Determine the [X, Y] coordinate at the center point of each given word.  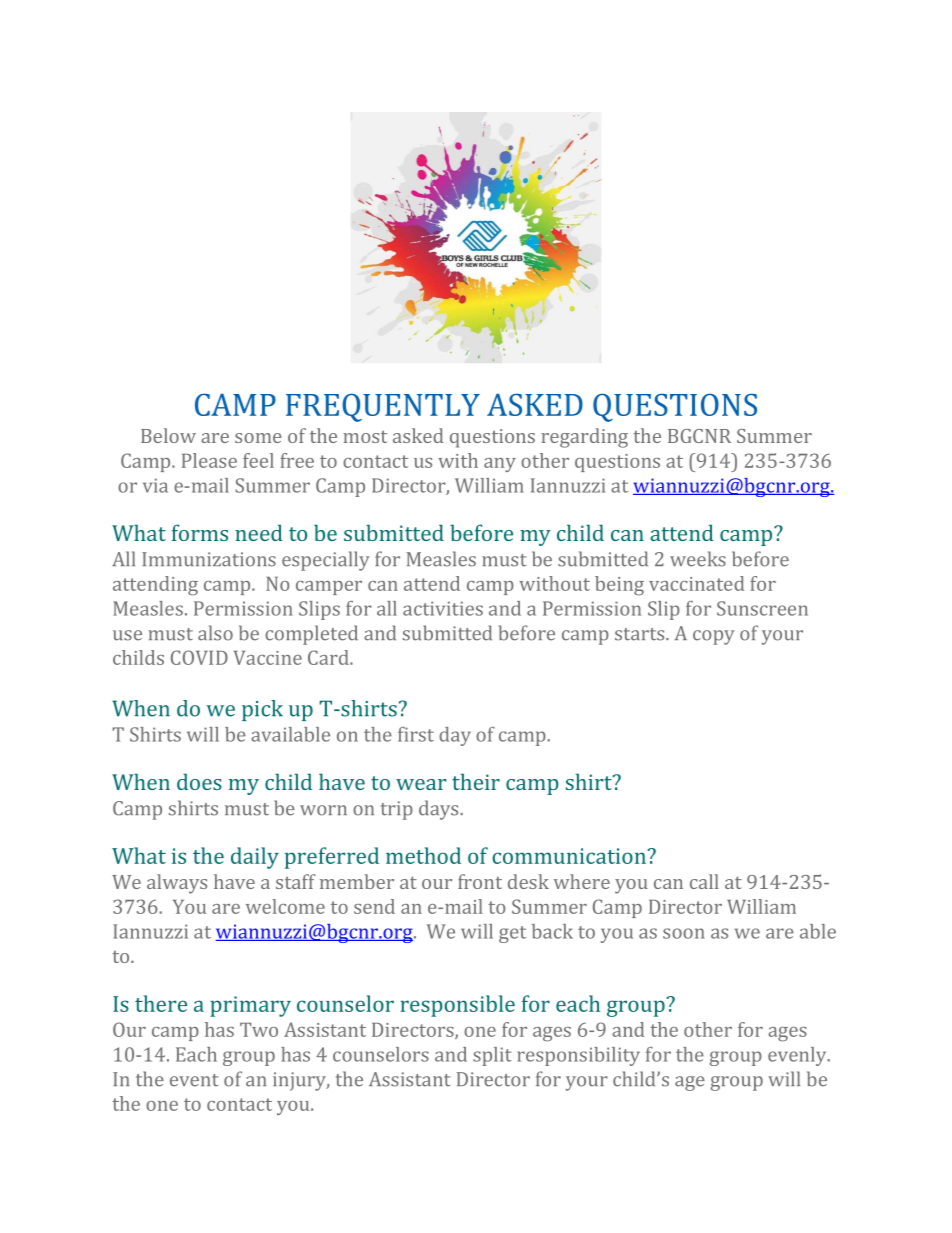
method [423, 855]
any [500, 465]
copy [714, 637]
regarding [584, 438]
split [492, 1056]
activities [443, 608]
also [215, 633]
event [194, 1080]
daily [255, 858]
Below [168, 435]
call [704, 881]
